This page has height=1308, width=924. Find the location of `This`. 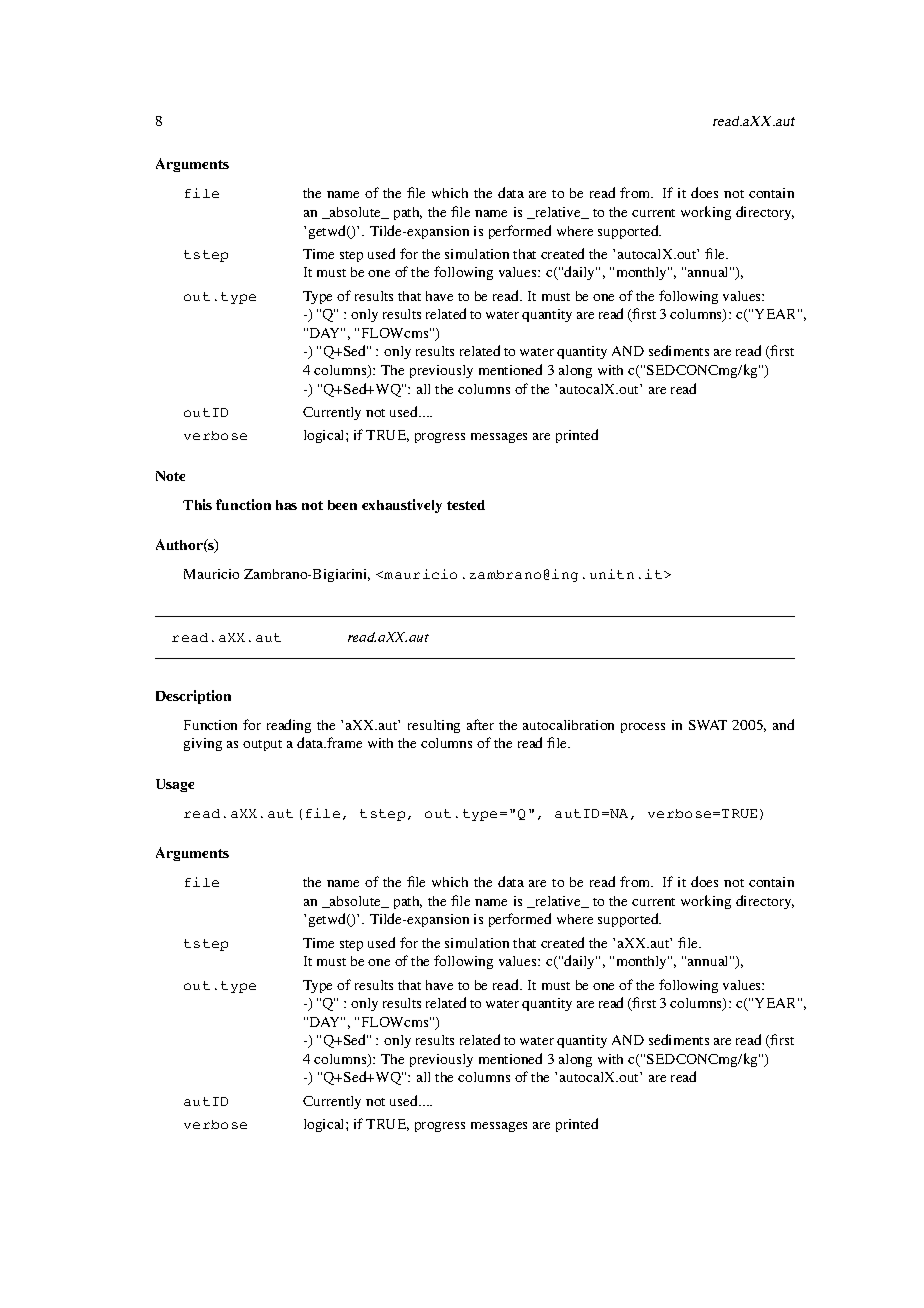

This is located at coordinates (197, 504).
